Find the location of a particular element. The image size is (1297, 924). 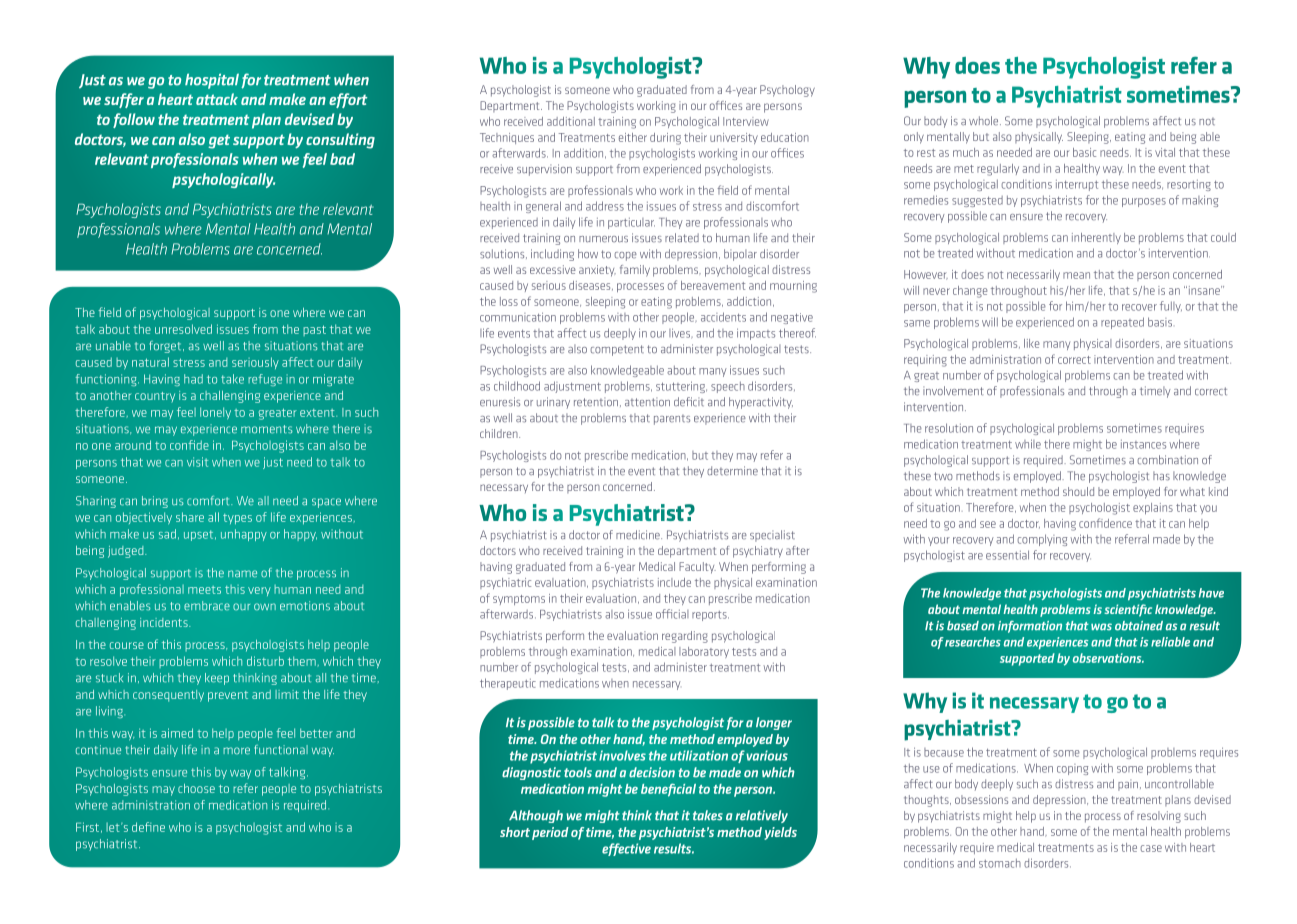

case is located at coordinates (1151, 848).
